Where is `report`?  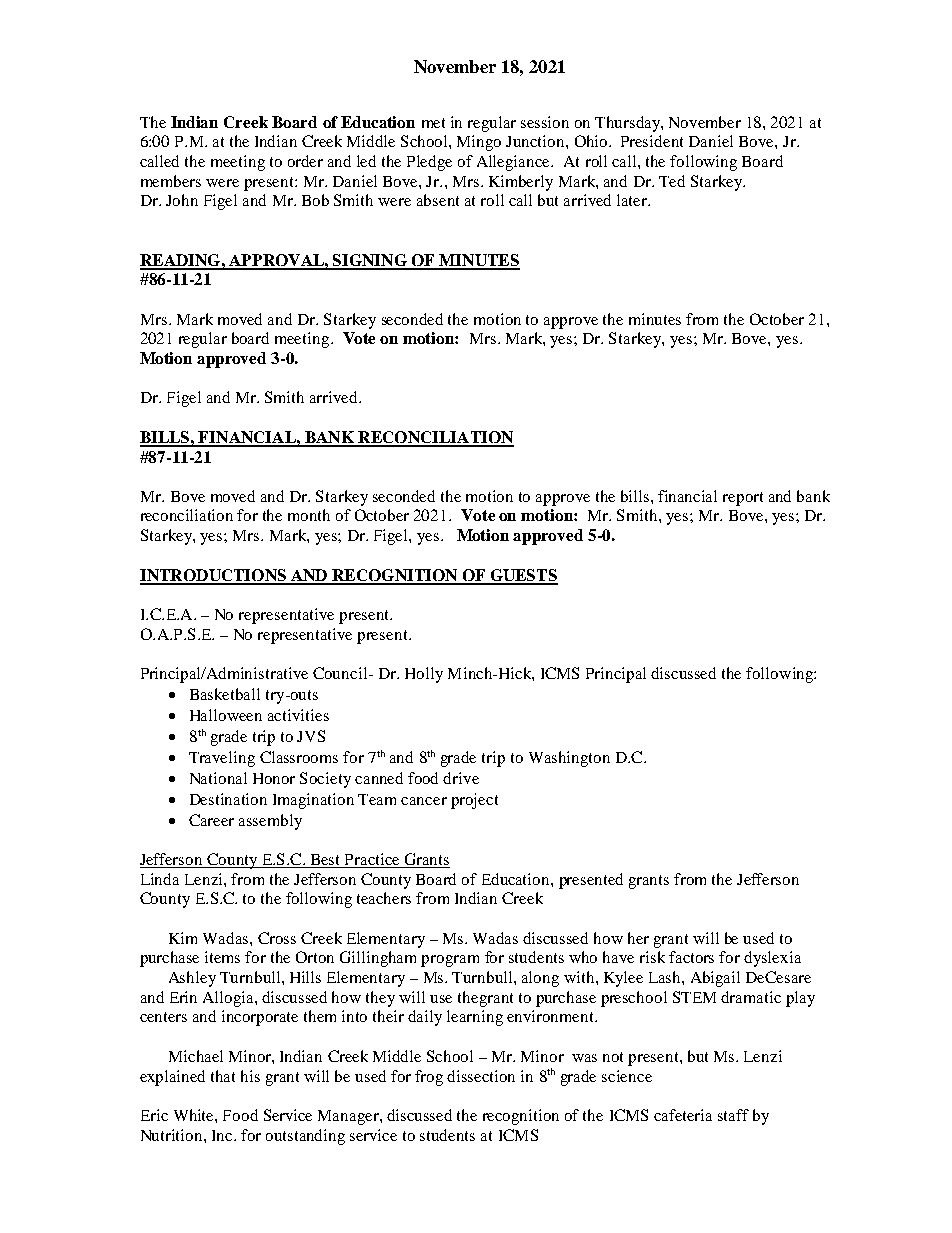
report is located at coordinates (743, 499).
